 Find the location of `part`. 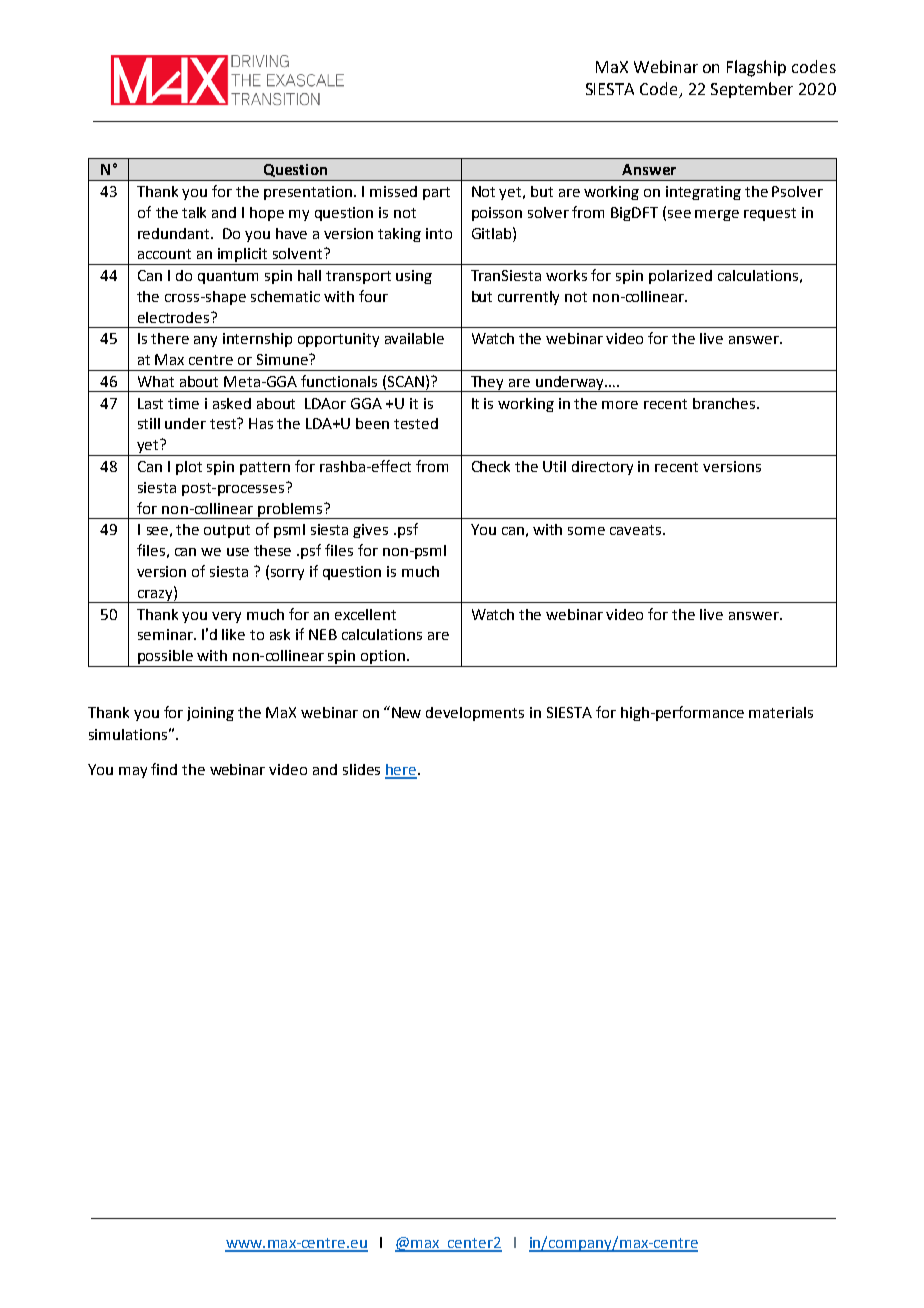

part is located at coordinates (436, 193).
